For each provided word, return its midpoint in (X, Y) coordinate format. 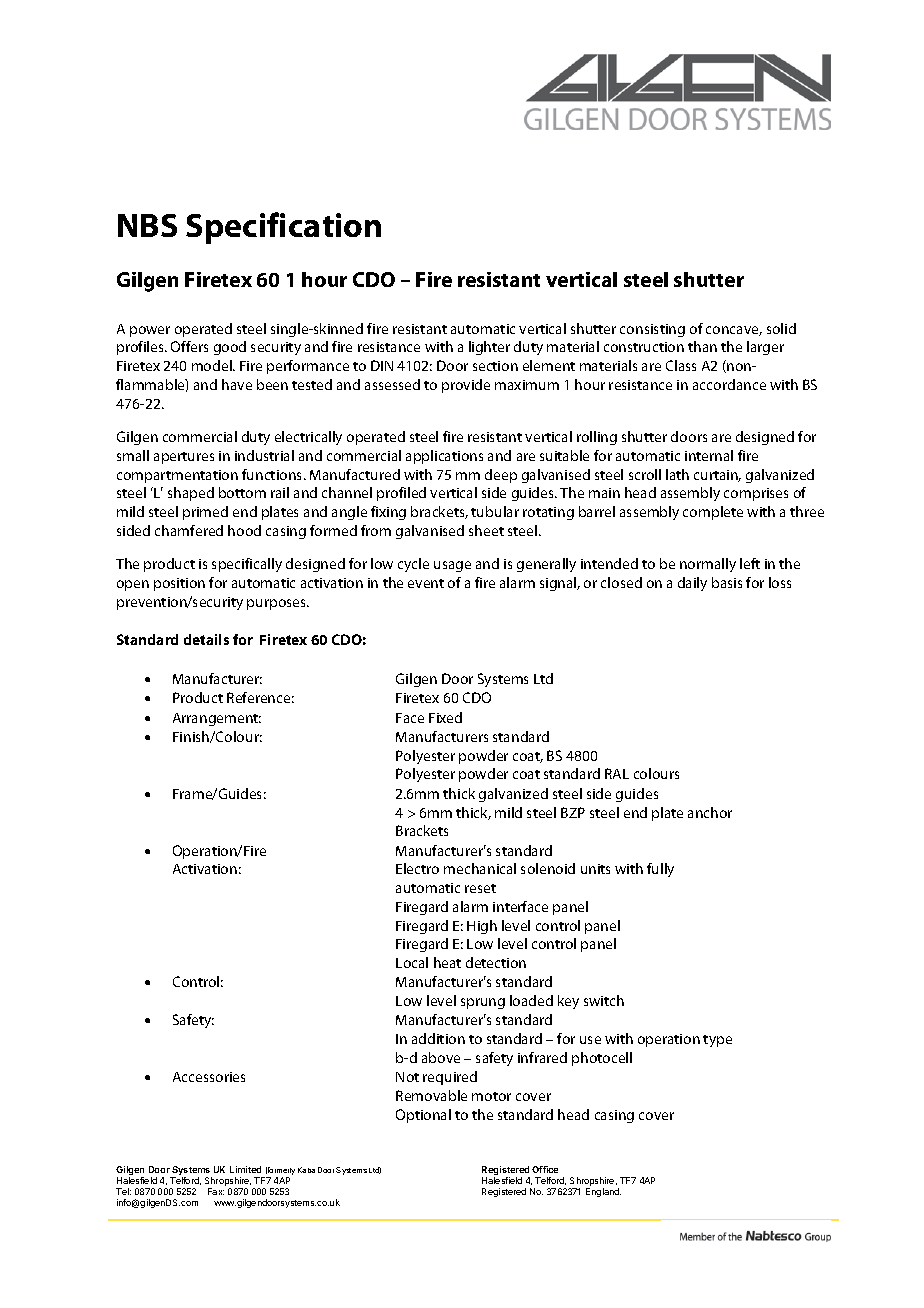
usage (452, 566)
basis (727, 582)
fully (660, 870)
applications (444, 457)
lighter (489, 348)
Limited (245, 1169)
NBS (147, 225)
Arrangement (217, 719)
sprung (483, 1003)
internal (709, 455)
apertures (184, 458)
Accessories (209, 1077)
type (717, 1041)
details (206, 639)
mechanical (480, 868)
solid (781, 328)
